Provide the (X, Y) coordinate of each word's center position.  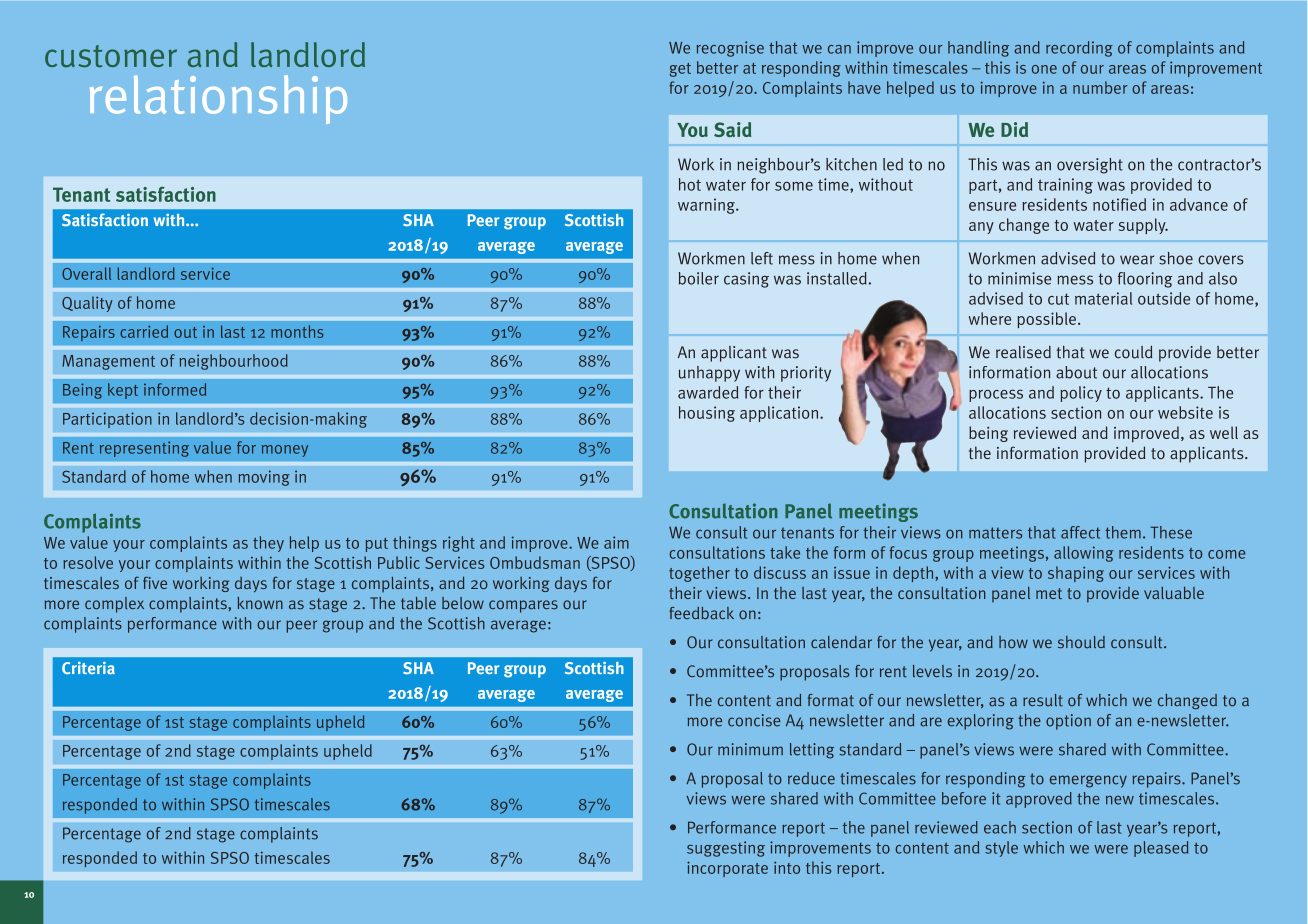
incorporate (727, 869)
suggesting (726, 849)
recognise (730, 49)
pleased (1161, 849)
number (1100, 87)
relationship (218, 99)
